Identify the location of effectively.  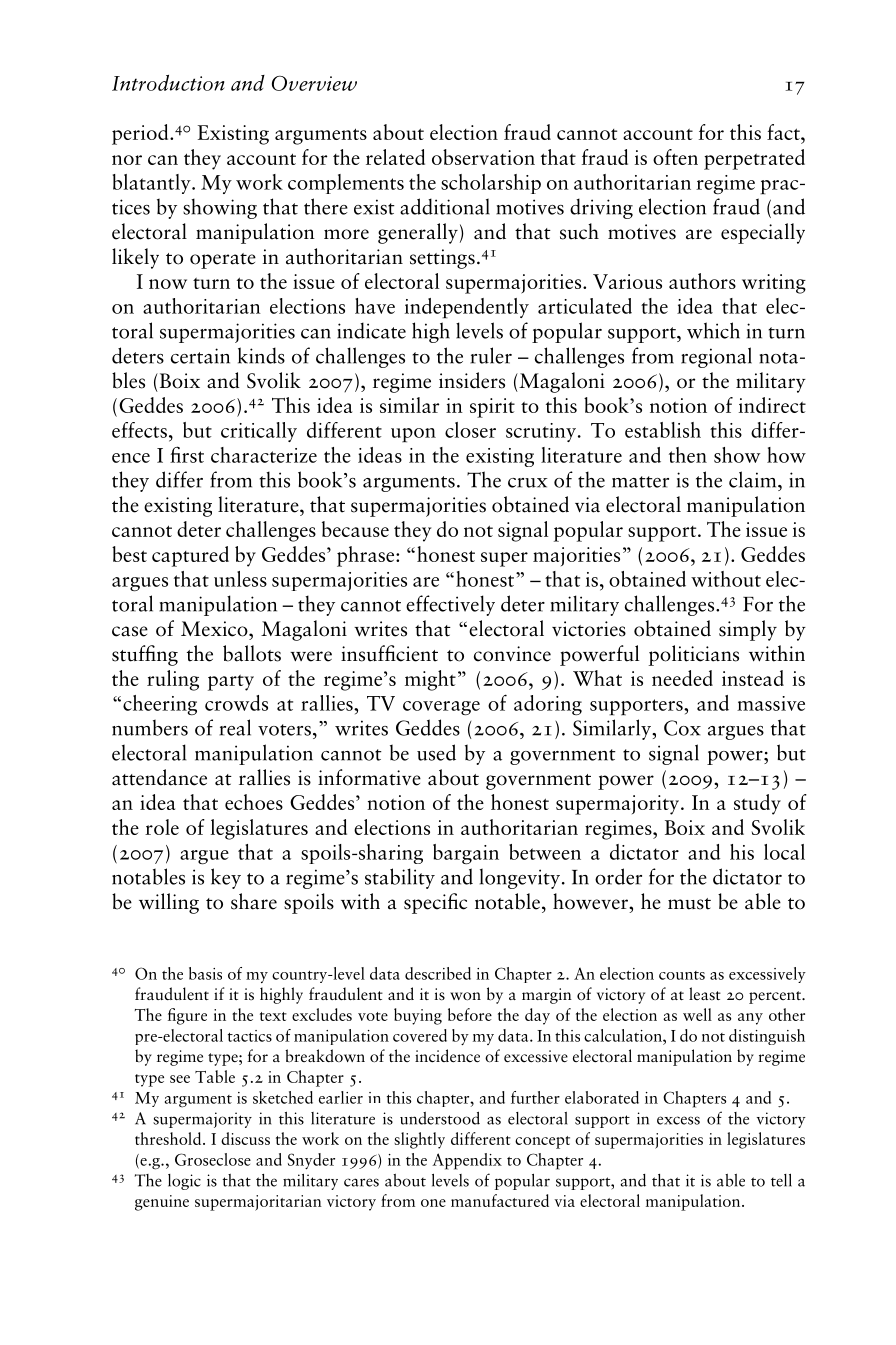
(450, 605).
